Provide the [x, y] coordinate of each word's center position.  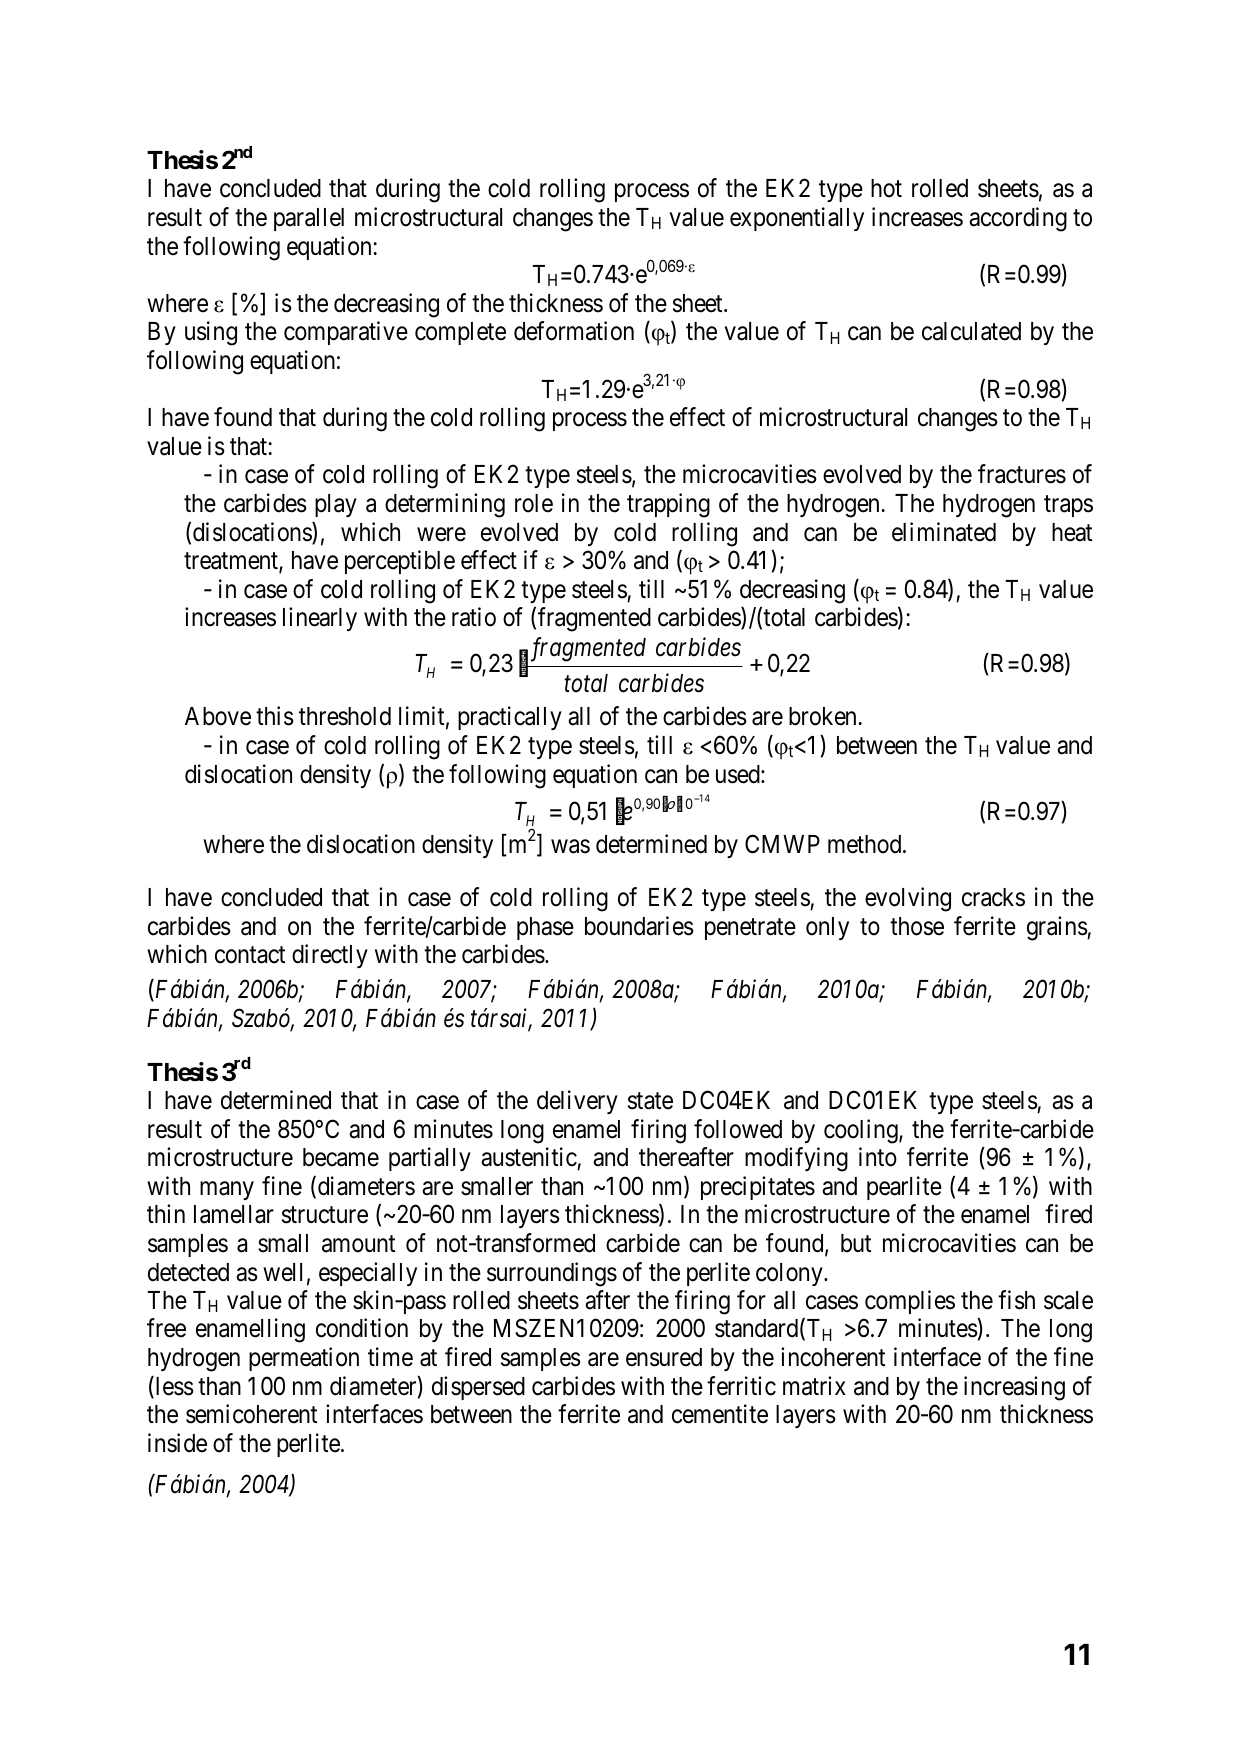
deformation [574, 331]
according [1018, 219]
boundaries [639, 926]
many [227, 1190]
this [275, 716]
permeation [304, 1359]
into [878, 1157]
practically [510, 718]
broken [822, 716]
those [917, 926]
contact [250, 955]
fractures [1022, 474]
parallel [309, 219]
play [336, 505]
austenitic [529, 1157]
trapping [668, 505]
